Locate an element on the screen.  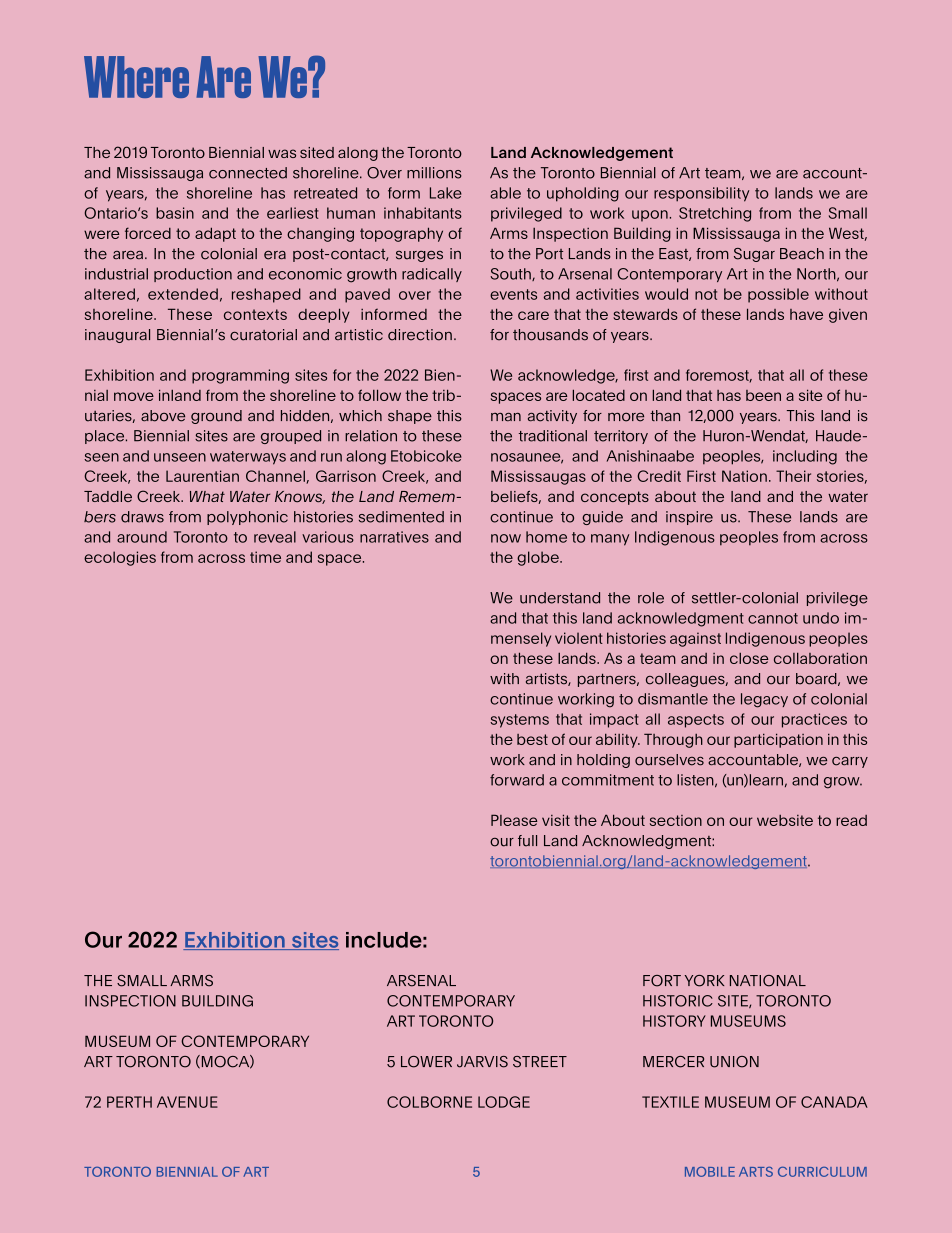
section is located at coordinates (676, 820).
